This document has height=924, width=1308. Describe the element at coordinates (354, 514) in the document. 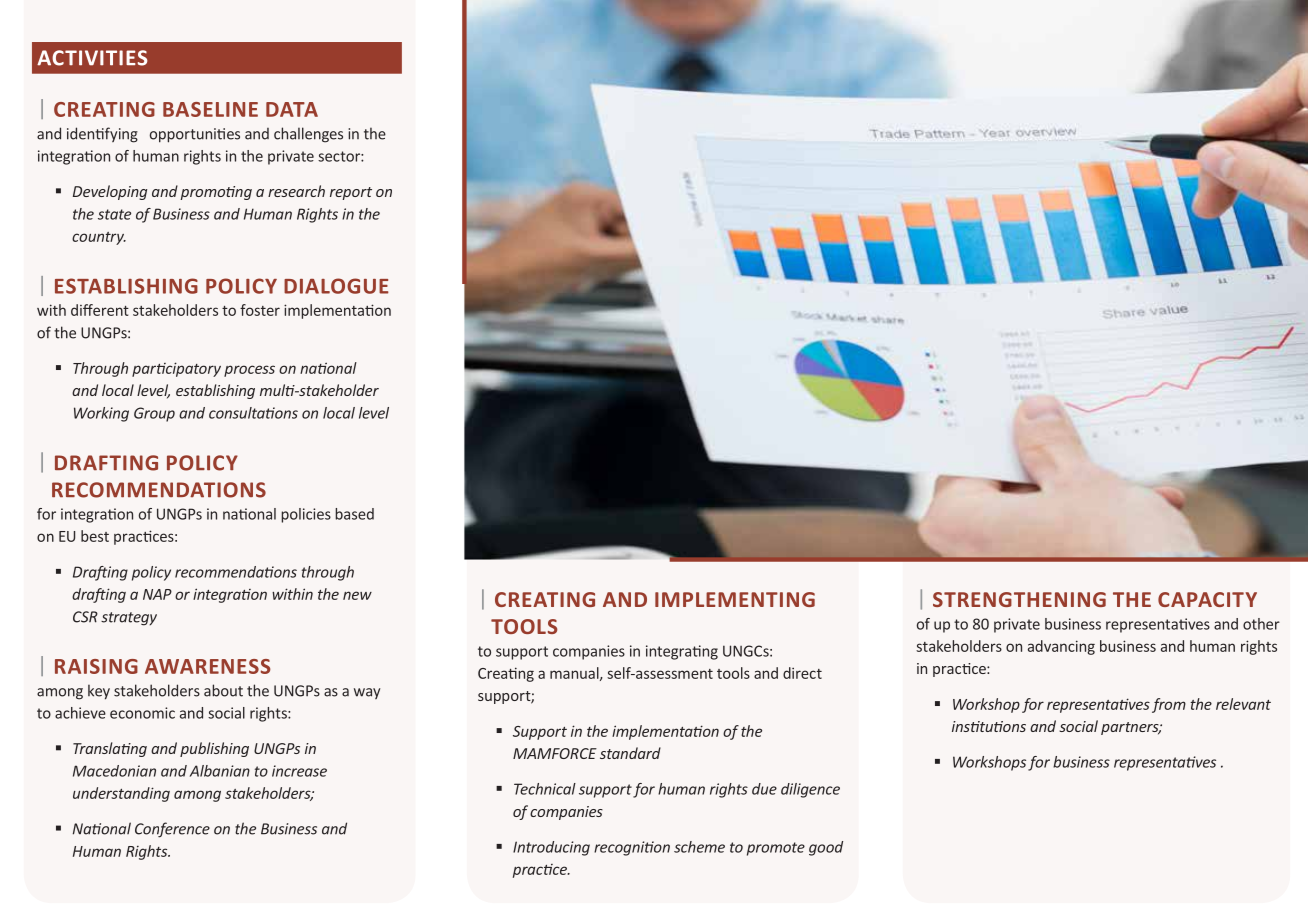

I see `based` at that location.
